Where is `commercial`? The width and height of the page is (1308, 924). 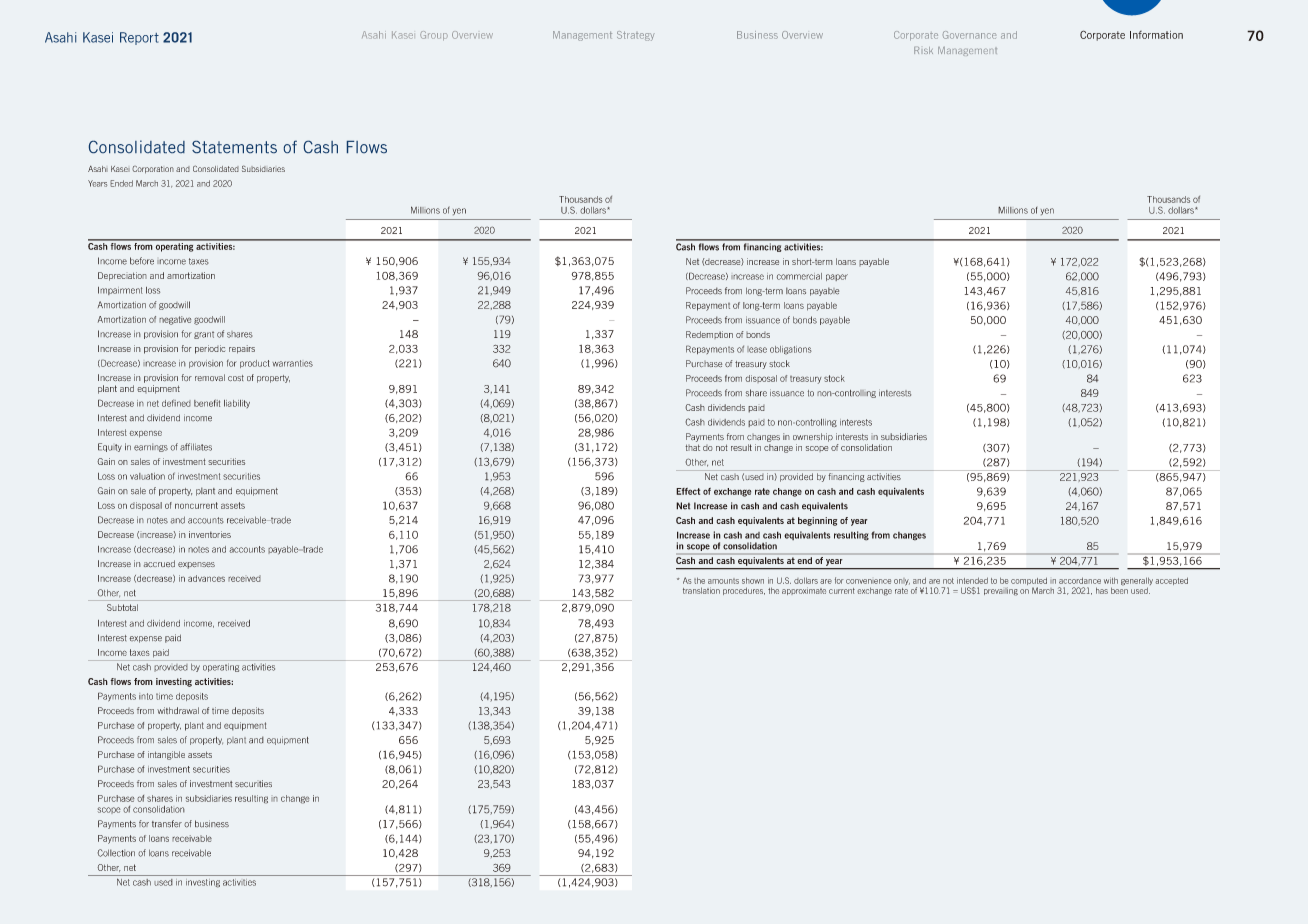 commercial is located at coordinates (799, 276).
